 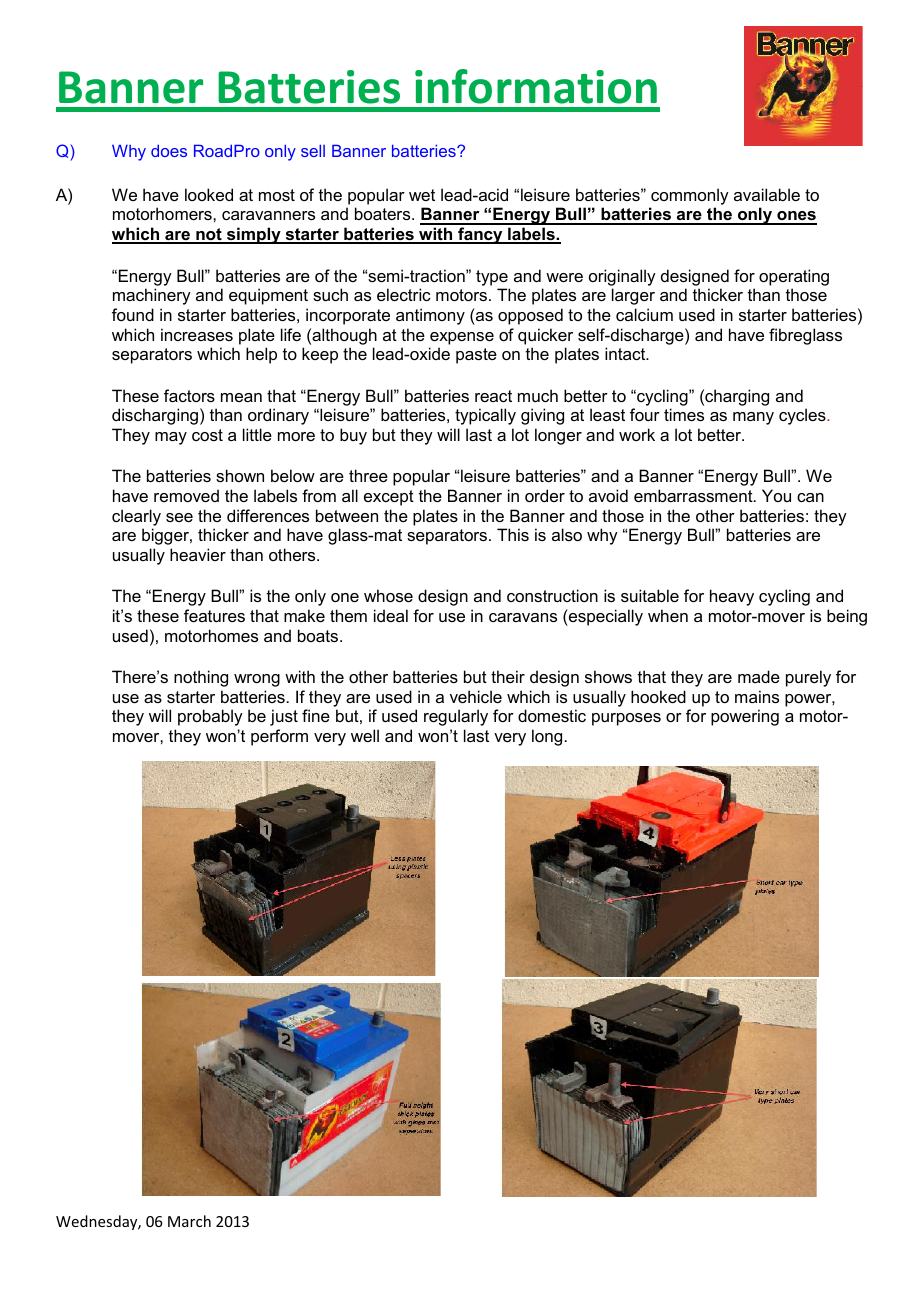 What do you see at coordinates (189, 1221) in the image?
I see `March` at bounding box center [189, 1221].
